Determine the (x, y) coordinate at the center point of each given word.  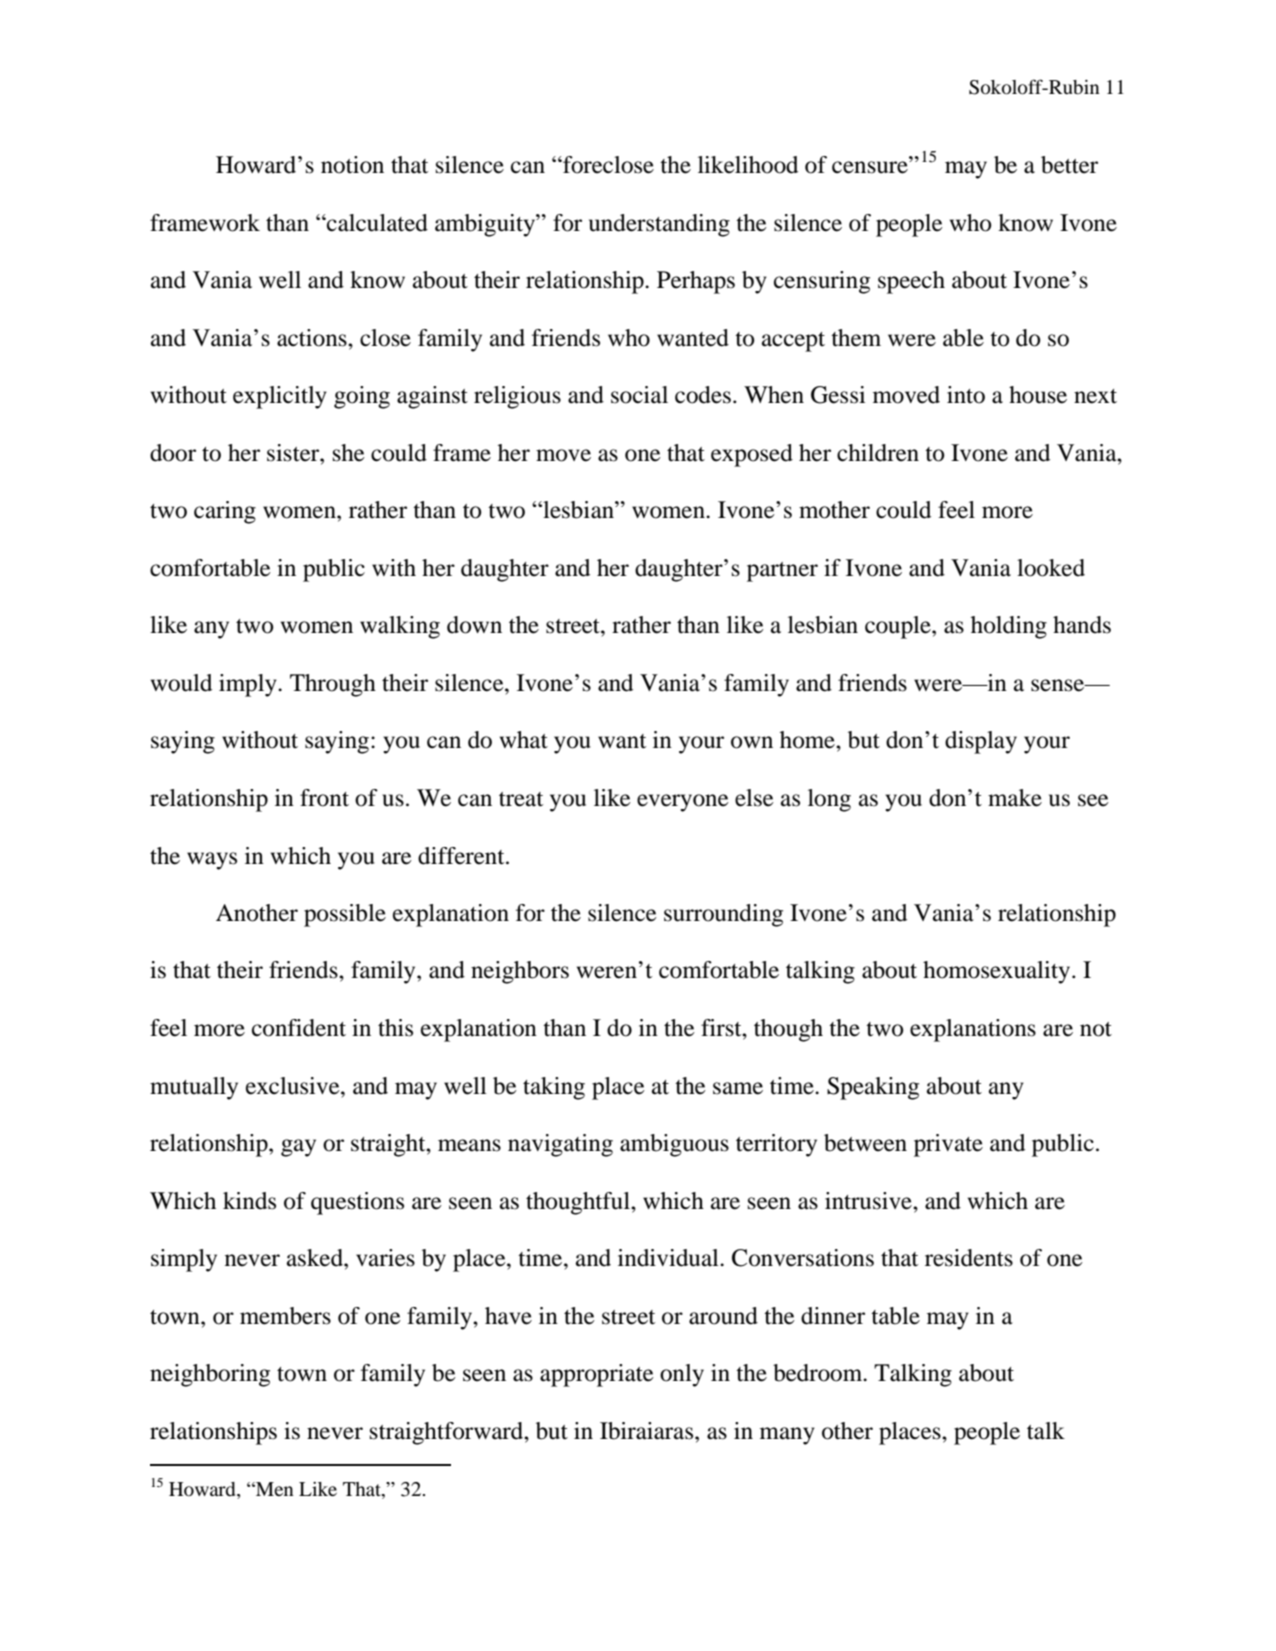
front (324, 798)
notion (352, 165)
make (1015, 798)
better (1069, 165)
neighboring (210, 1375)
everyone (683, 803)
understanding (659, 225)
